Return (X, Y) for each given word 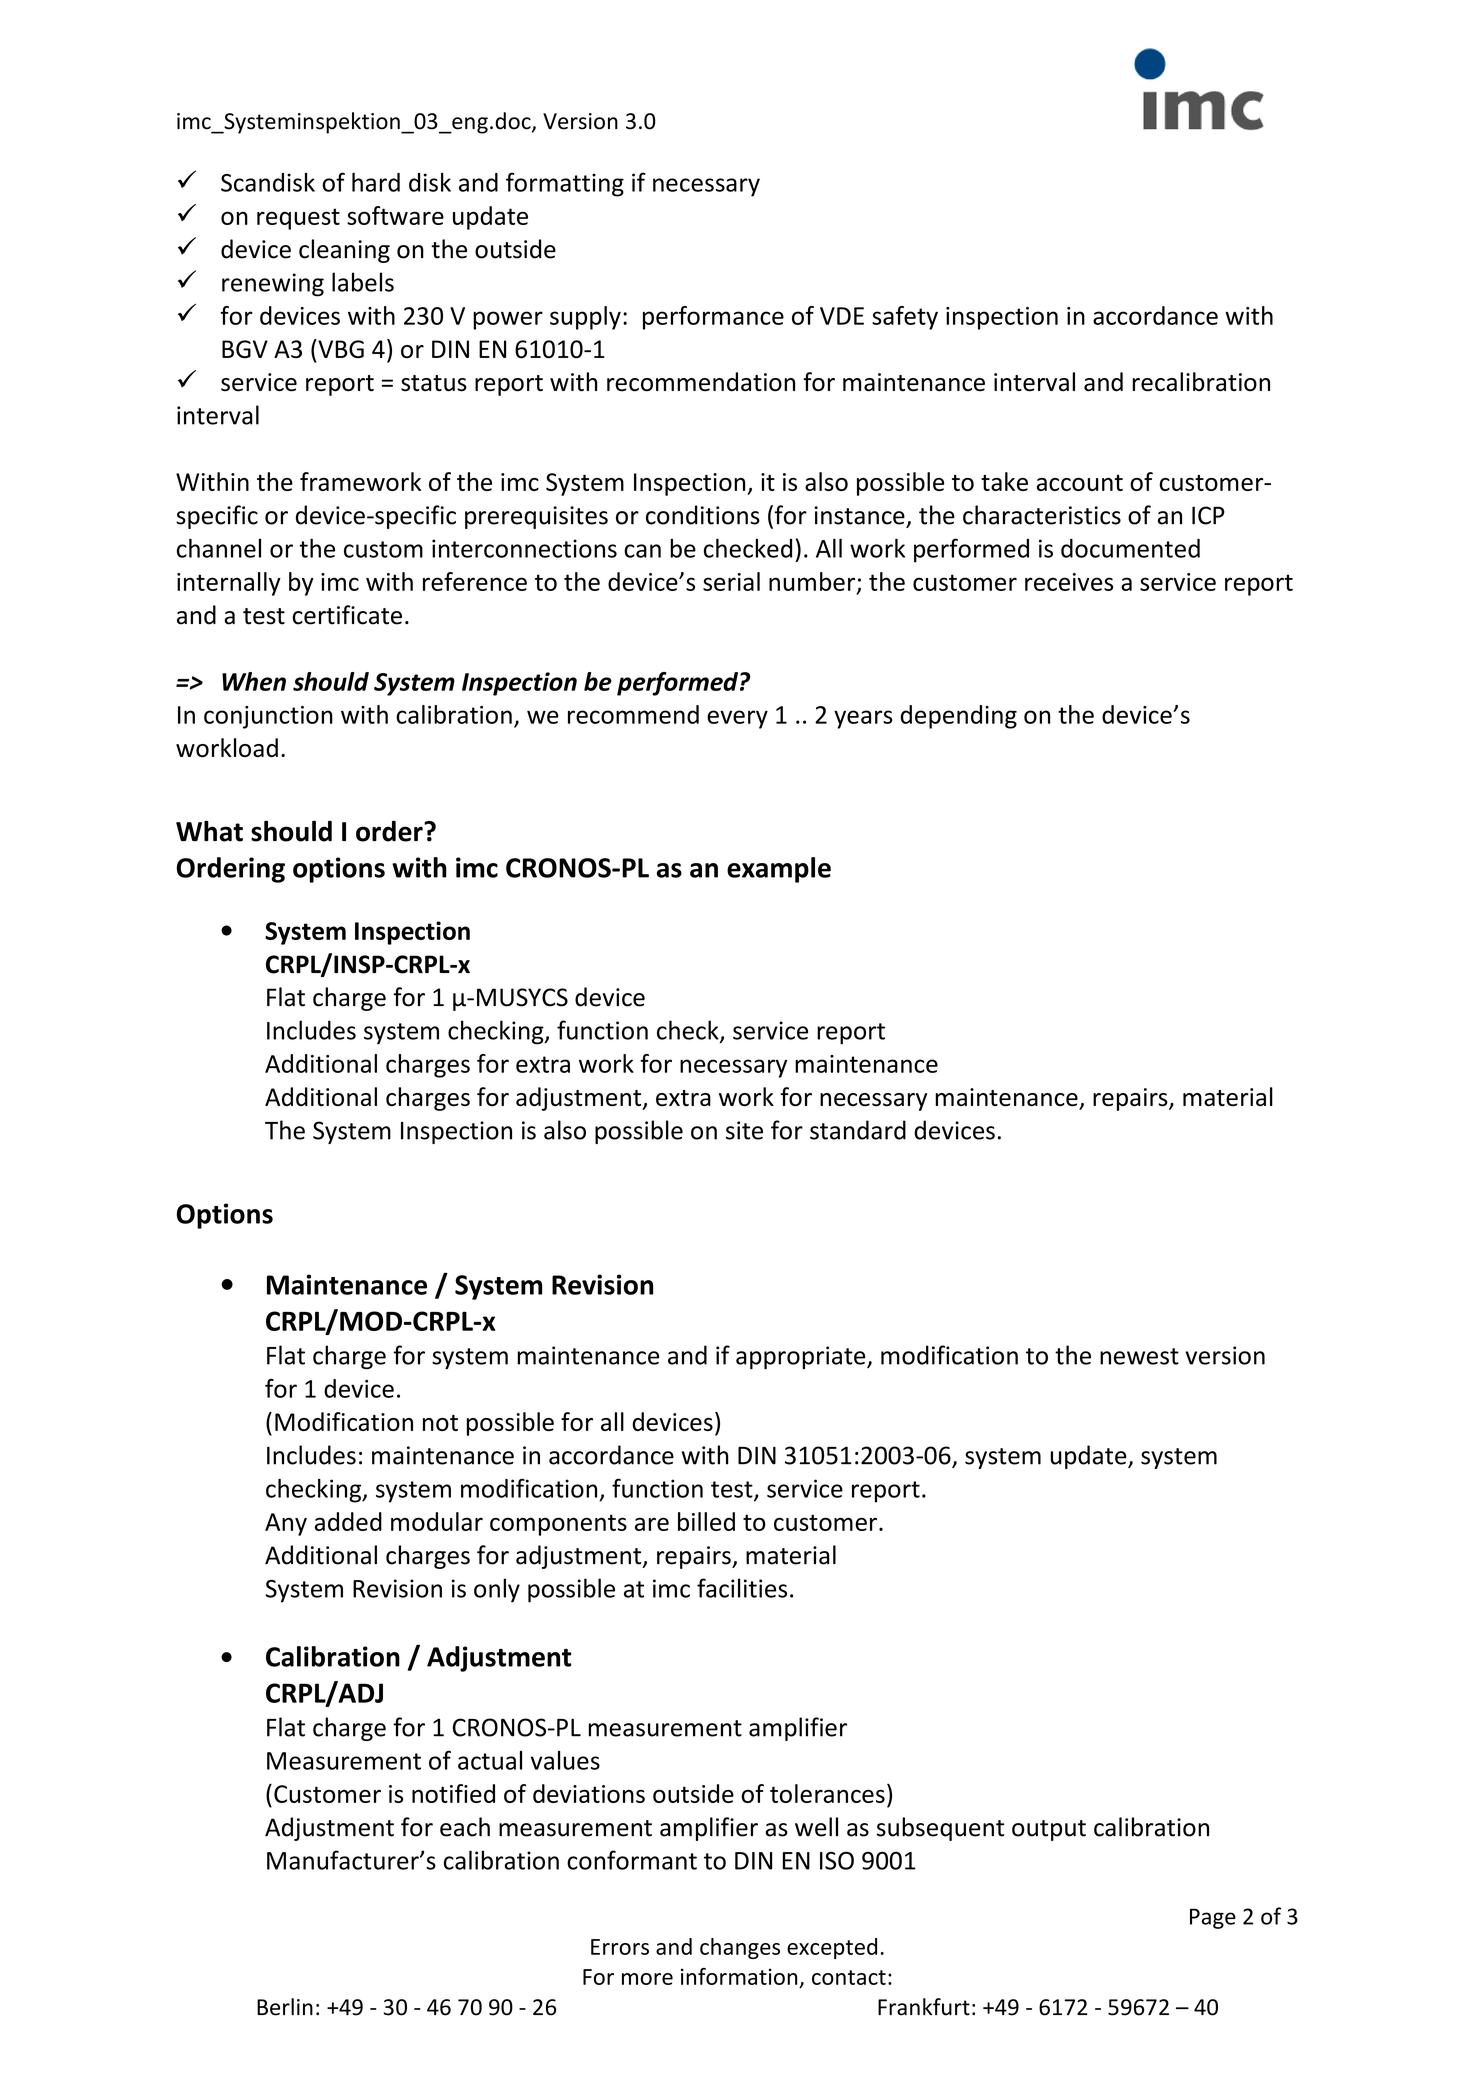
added (348, 1521)
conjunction (268, 717)
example (779, 870)
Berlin (285, 2007)
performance (713, 318)
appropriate (802, 1357)
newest (1139, 1356)
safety (905, 318)
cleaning (344, 251)
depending (959, 717)
